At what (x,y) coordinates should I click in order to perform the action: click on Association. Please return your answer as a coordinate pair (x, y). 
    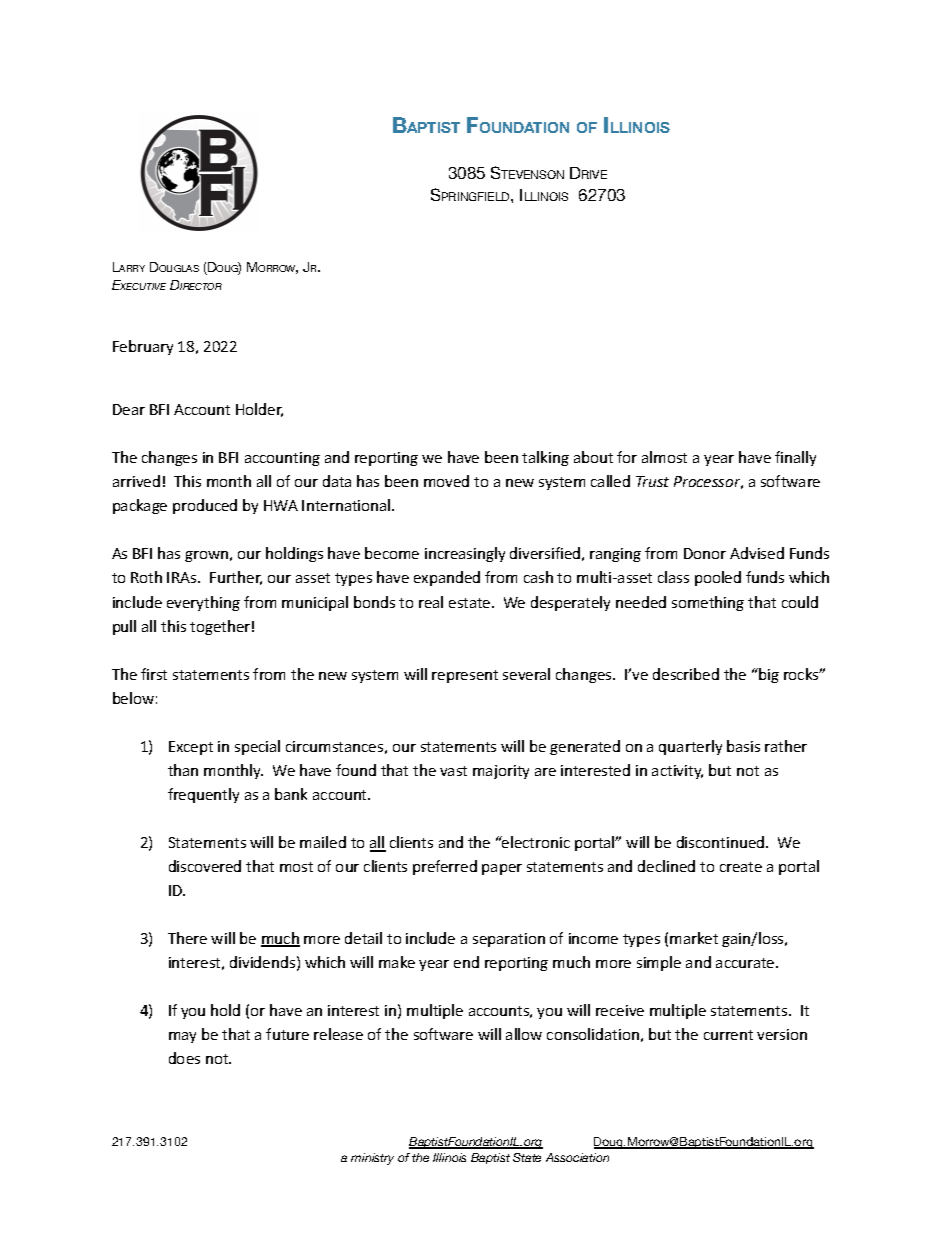
    Looking at the image, I should click on (577, 1157).
